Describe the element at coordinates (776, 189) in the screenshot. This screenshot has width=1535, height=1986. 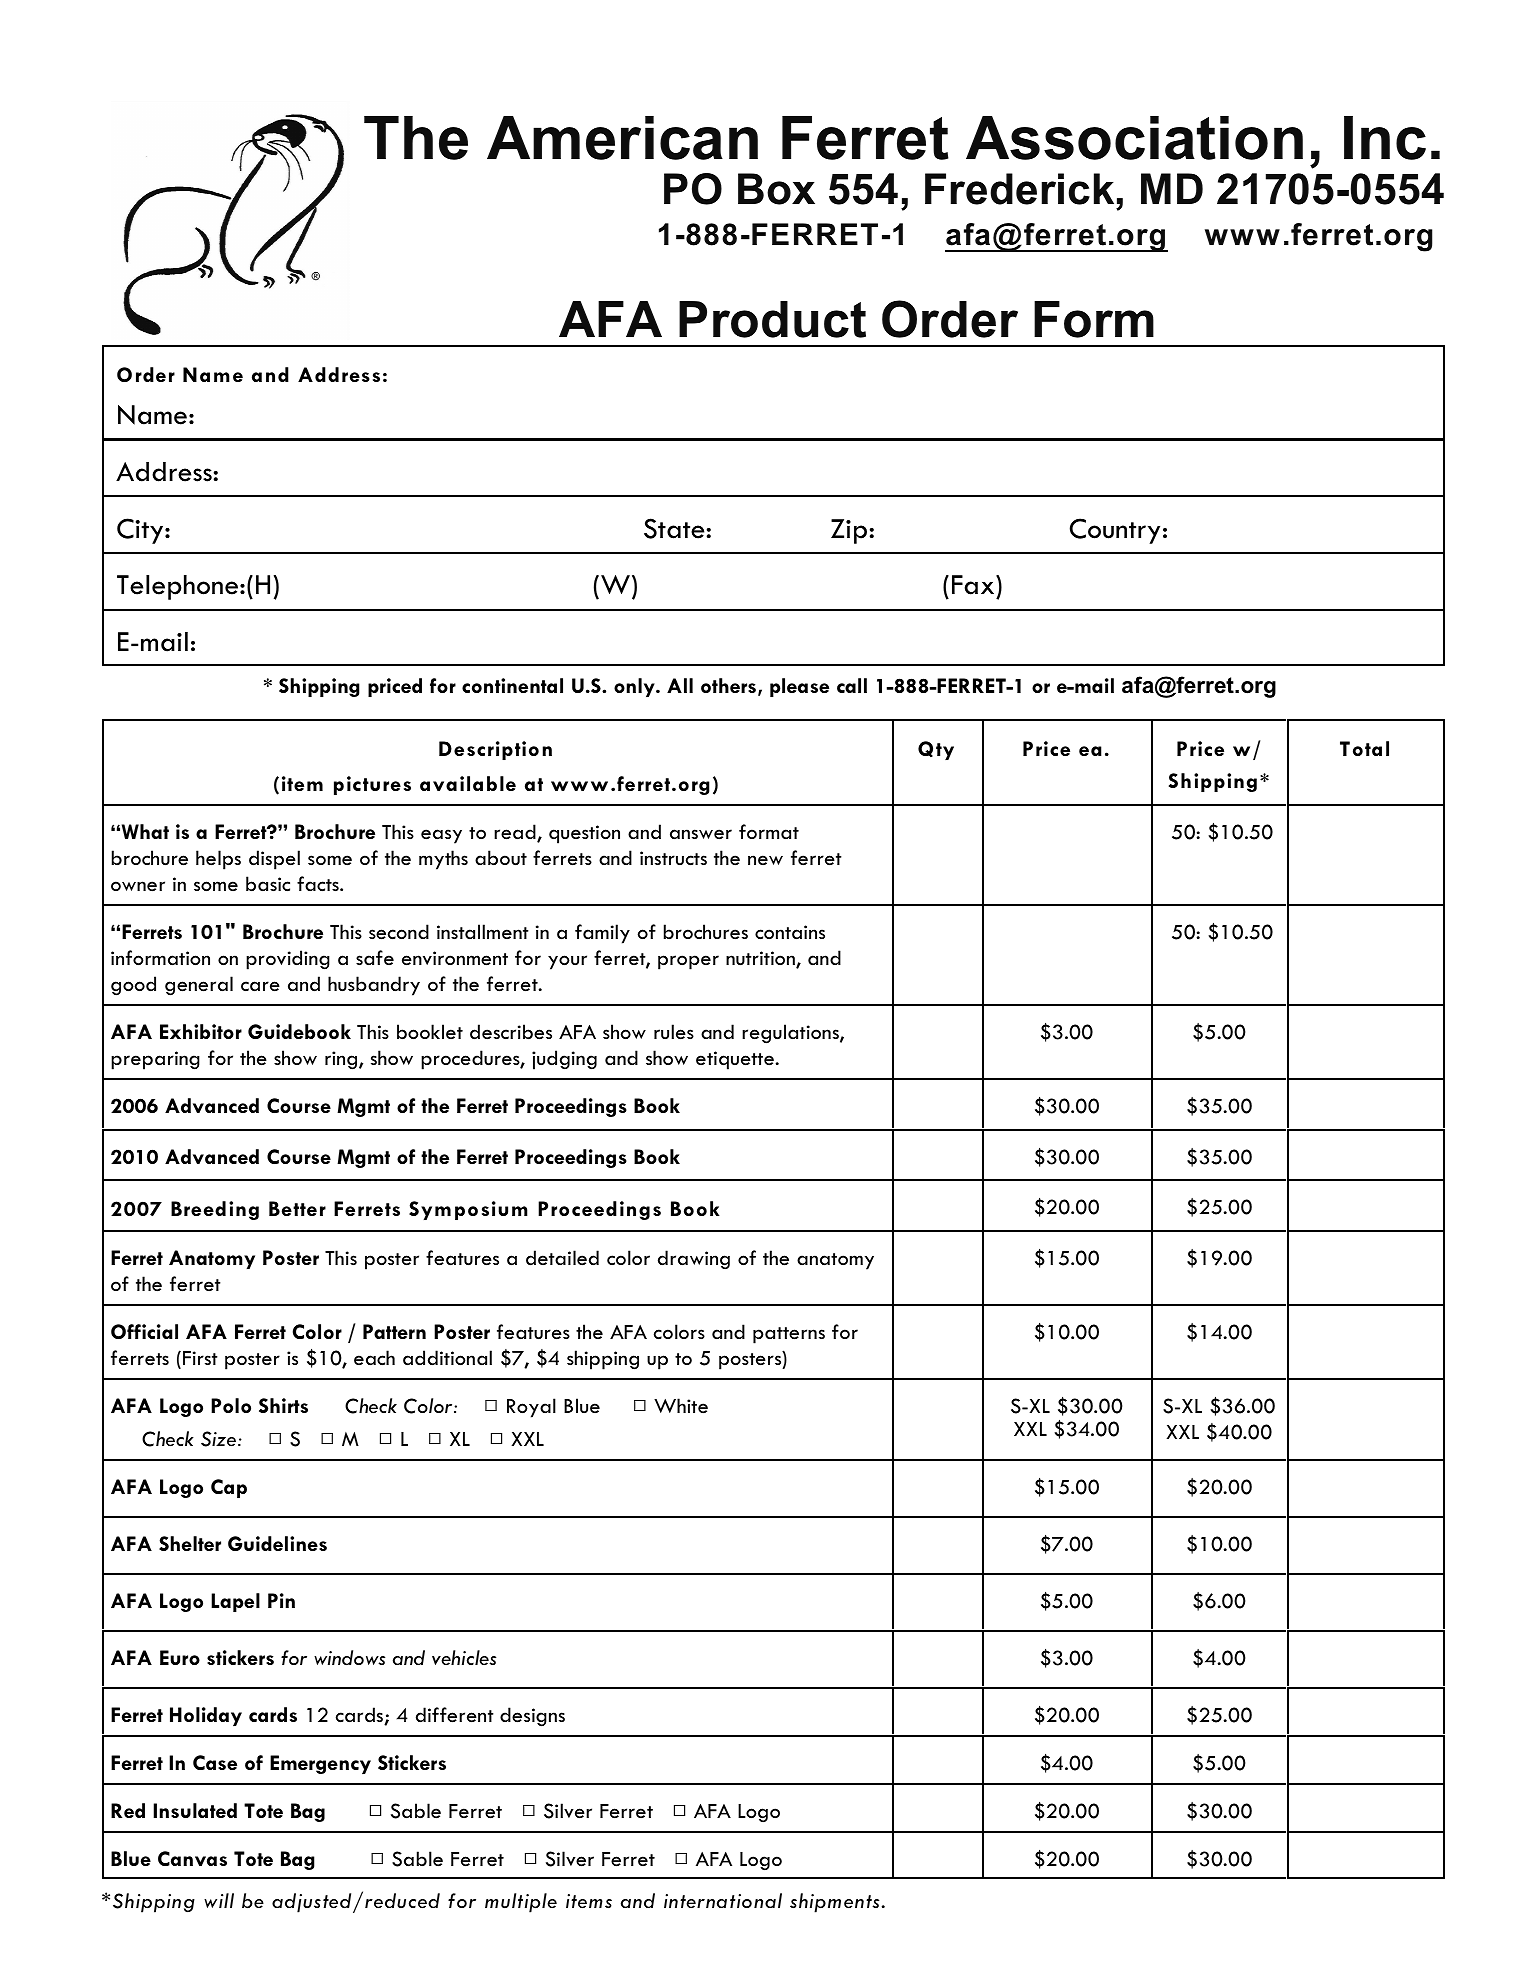
I see `Box` at that location.
